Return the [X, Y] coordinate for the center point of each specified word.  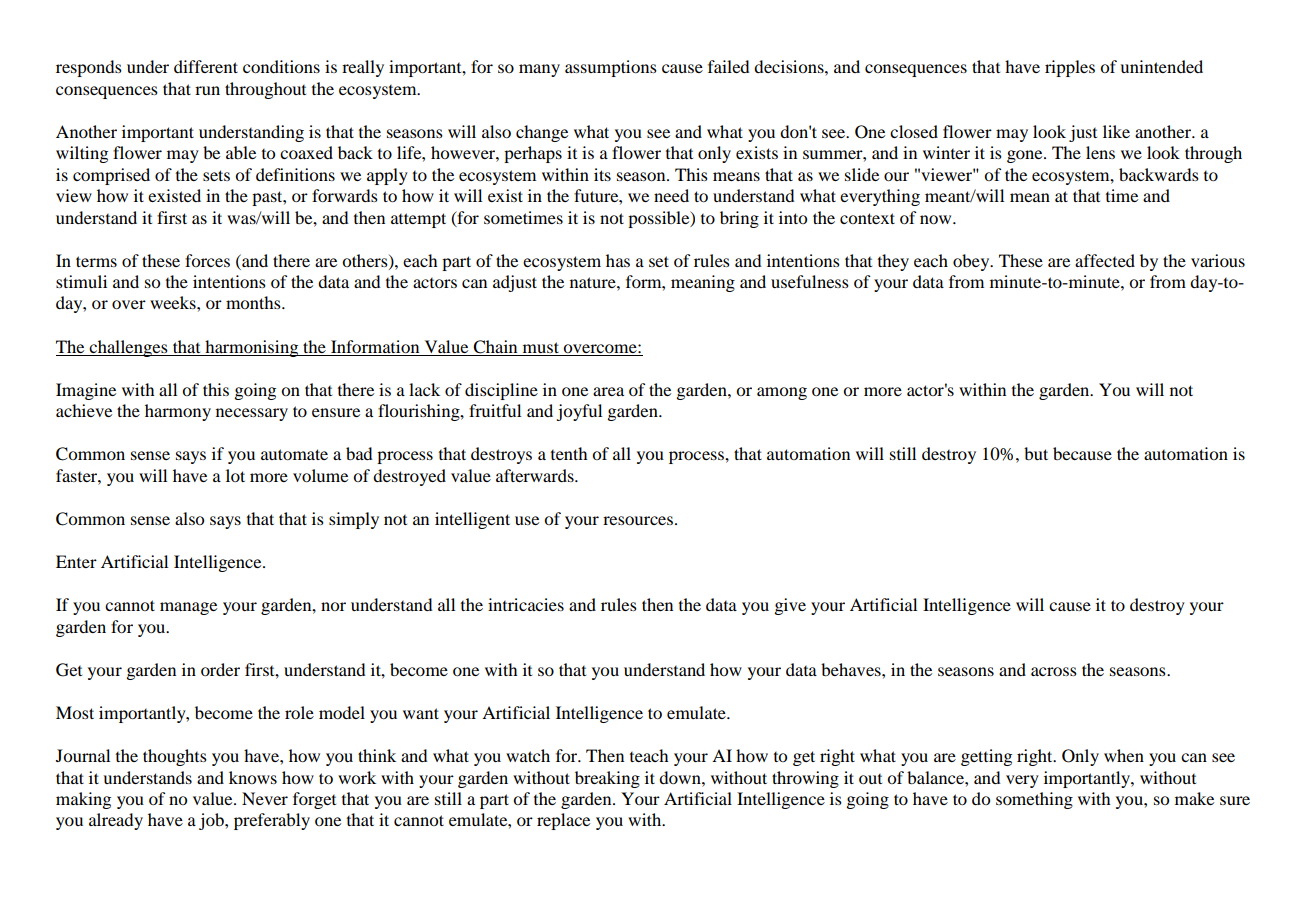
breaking [607, 779]
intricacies [526, 604]
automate [294, 454]
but [1036, 453]
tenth [569, 453]
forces [207, 260]
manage [188, 608]
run [207, 90]
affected [1105, 260]
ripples [1070, 68]
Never [265, 798]
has [618, 260]
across [1054, 671]
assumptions [611, 68]
